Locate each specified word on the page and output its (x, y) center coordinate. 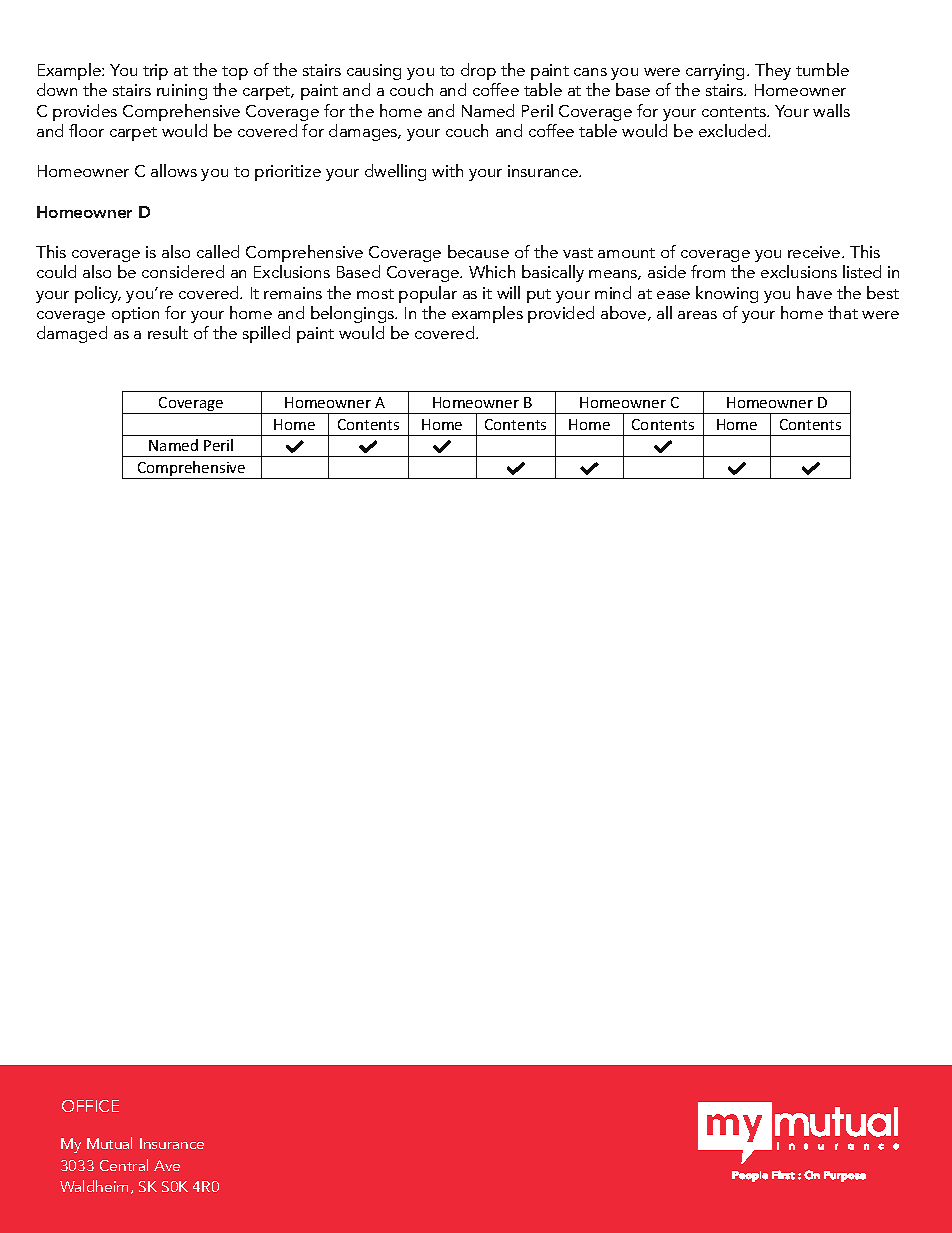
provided (561, 314)
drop (478, 71)
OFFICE (90, 1106)
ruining (182, 92)
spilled (266, 334)
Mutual (109, 1143)
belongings (353, 314)
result (168, 332)
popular (428, 294)
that (843, 312)
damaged (72, 334)
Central (124, 1165)
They (773, 71)
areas (697, 315)
